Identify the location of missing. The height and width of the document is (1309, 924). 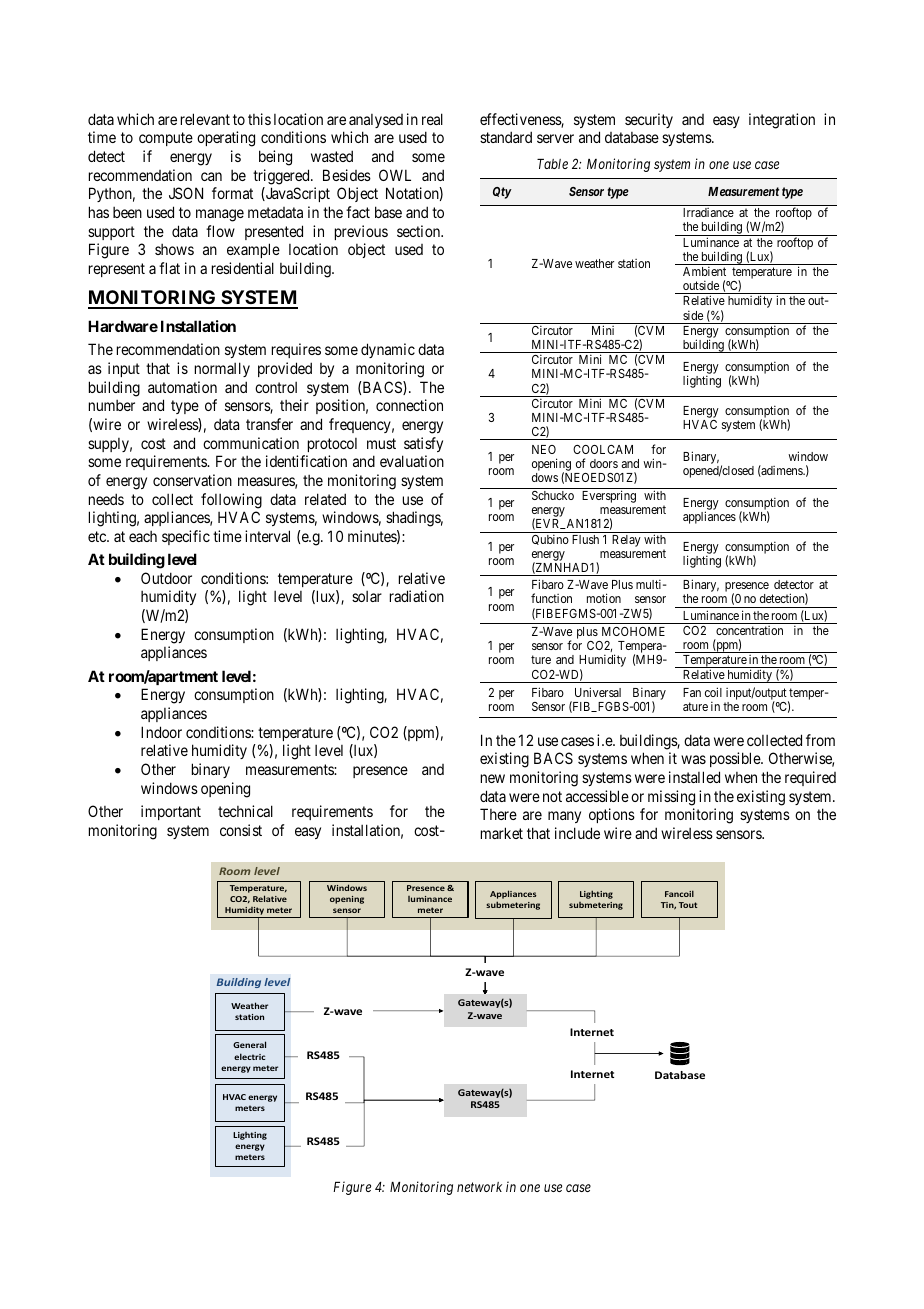
(671, 798).
